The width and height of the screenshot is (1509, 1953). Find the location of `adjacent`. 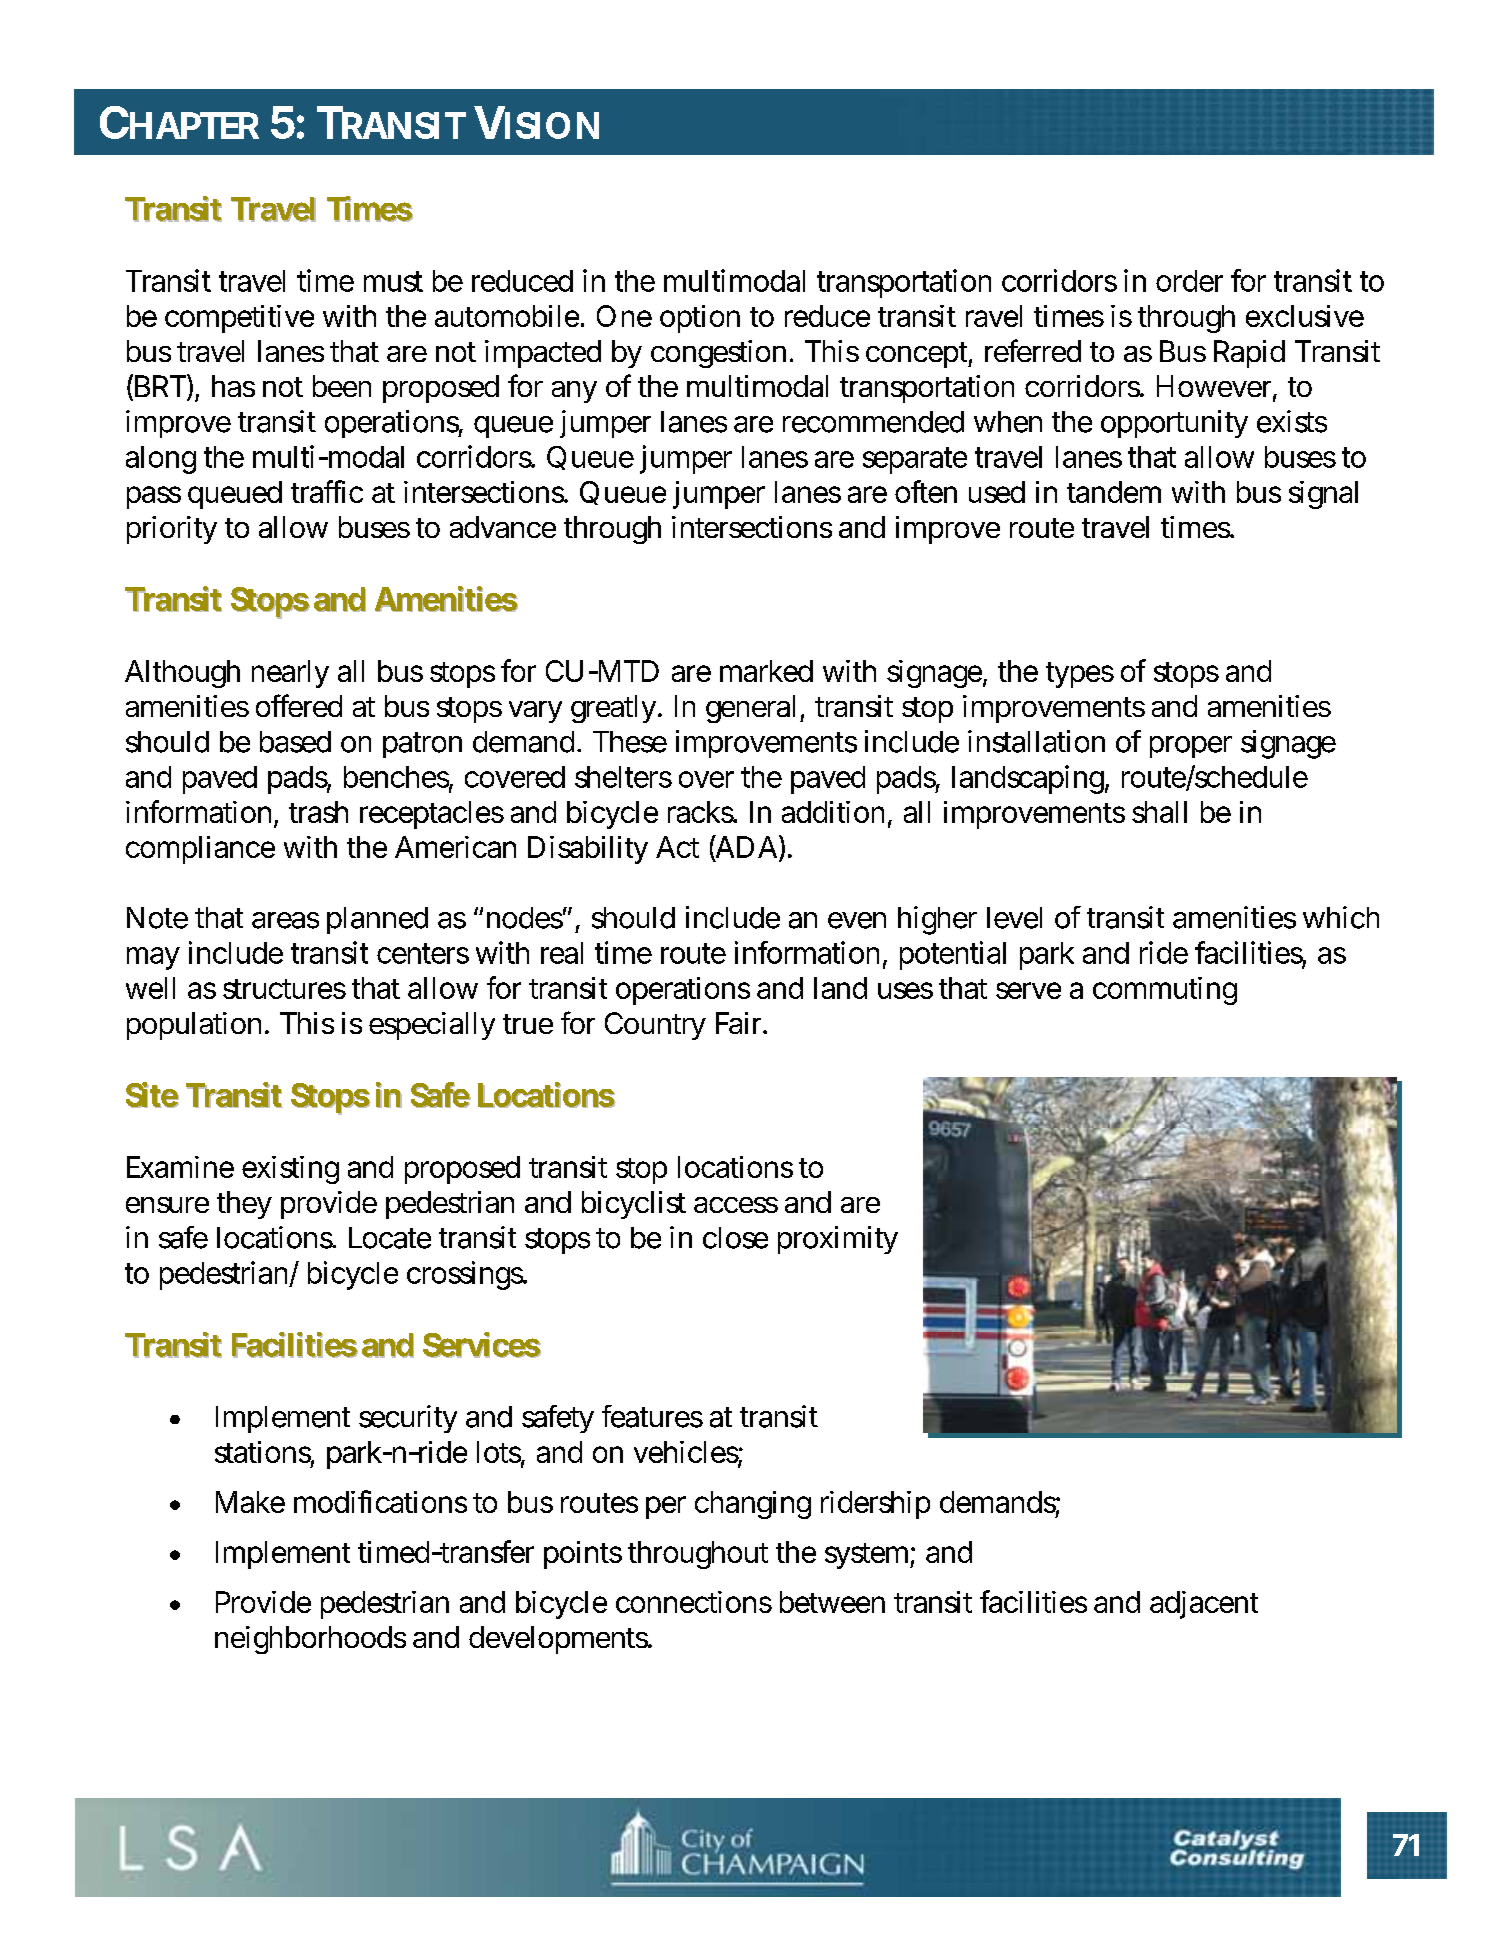

adjacent is located at coordinates (1204, 1605).
